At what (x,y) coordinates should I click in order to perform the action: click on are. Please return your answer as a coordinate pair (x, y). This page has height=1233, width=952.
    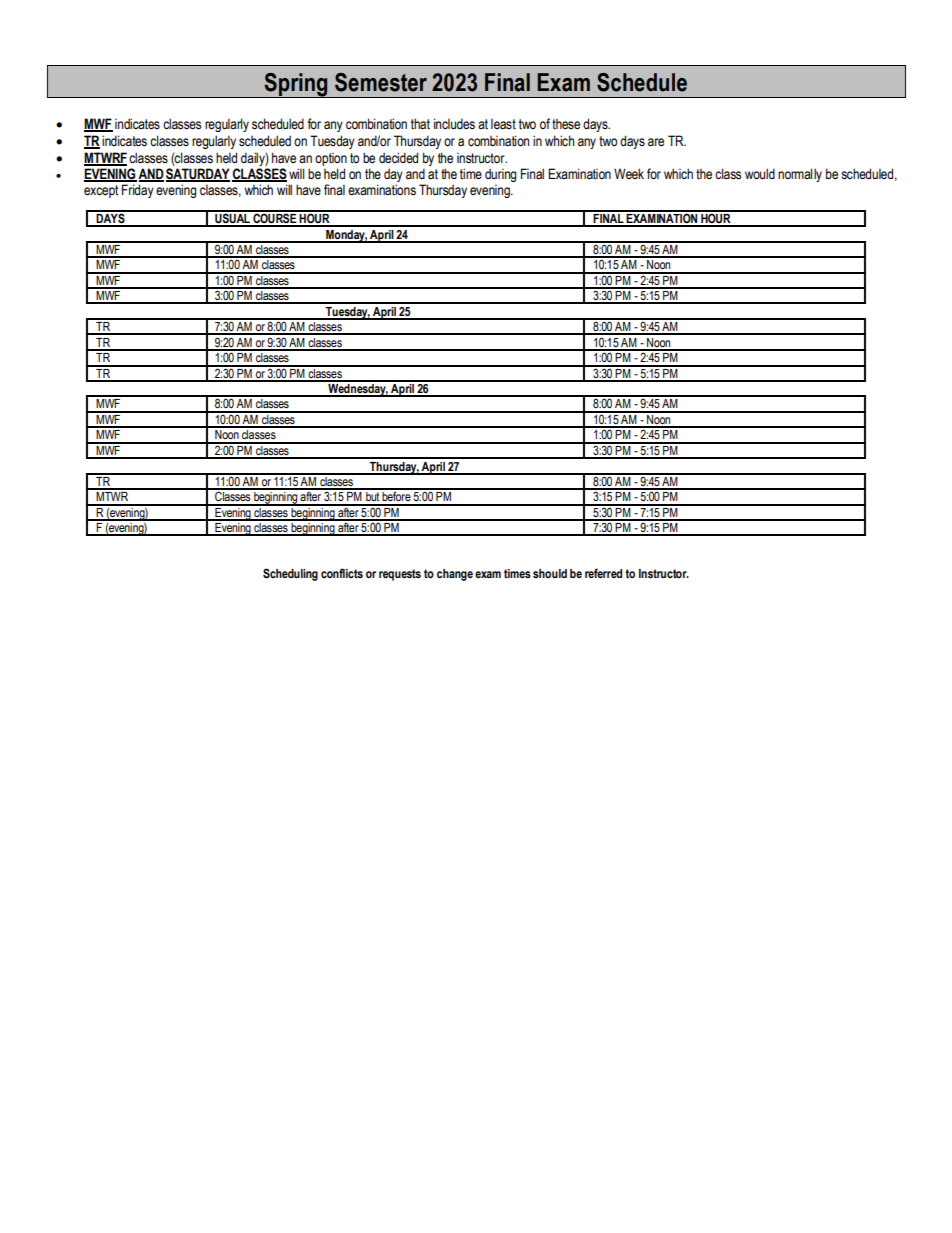
    Looking at the image, I should click on (656, 142).
